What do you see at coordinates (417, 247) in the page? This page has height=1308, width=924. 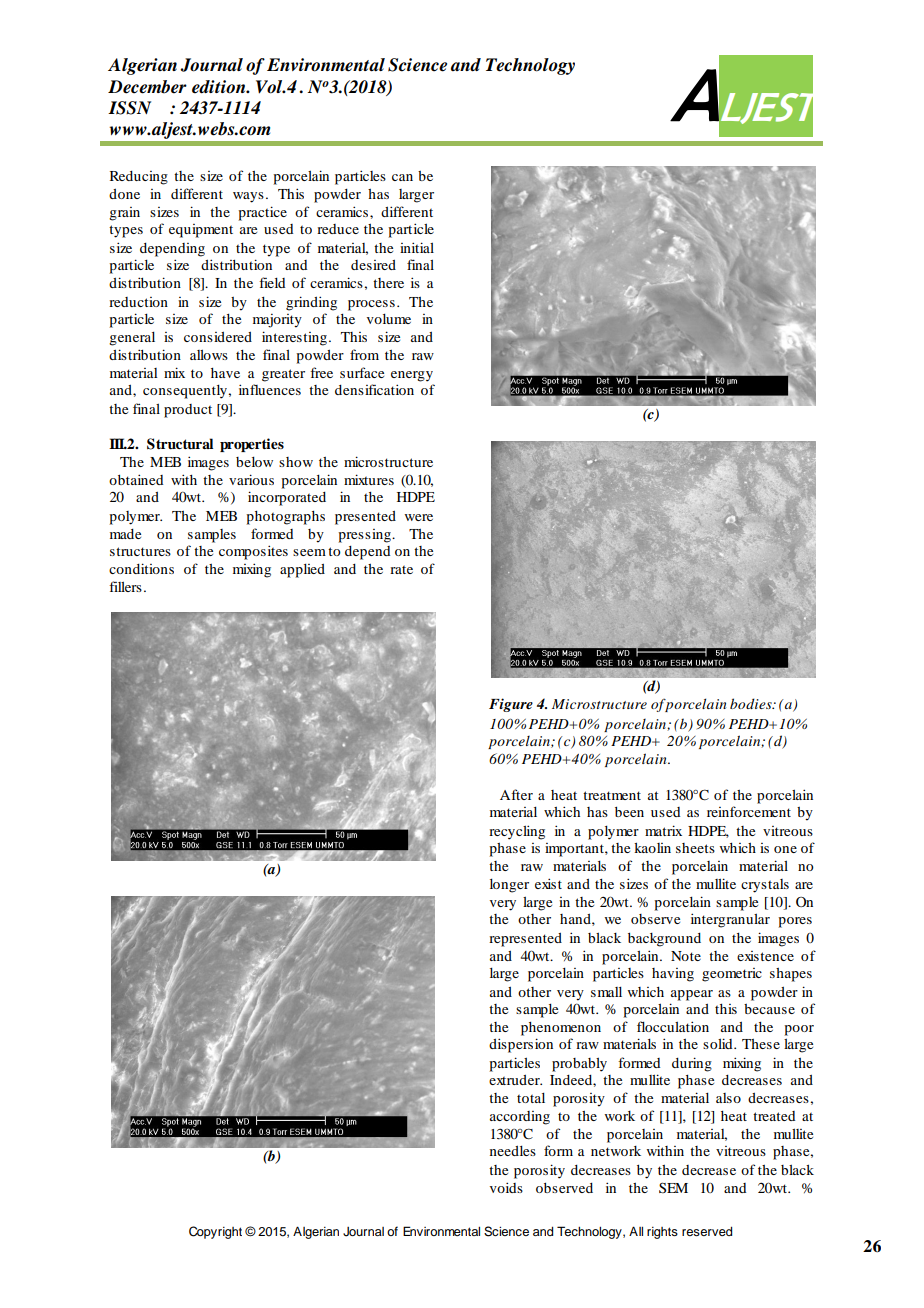 I see `initial` at bounding box center [417, 247].
